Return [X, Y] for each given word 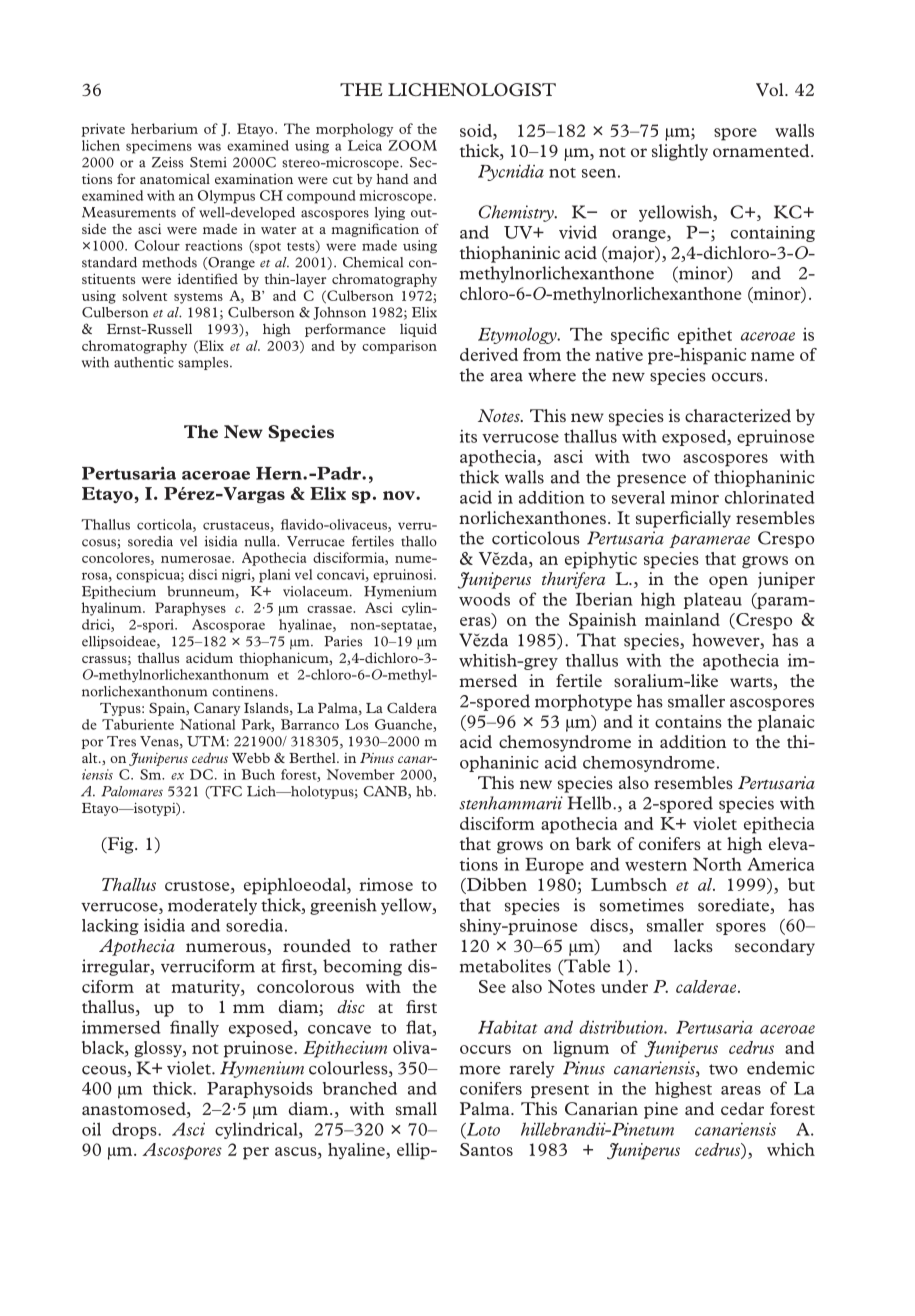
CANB [386, 792]
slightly [680, 152]
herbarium [164, 128]
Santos [486, 1149]
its [468, 436]
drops [135, 1130]
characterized [738, 415]
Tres [121, 741]
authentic [144, 362]
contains [688, 721]
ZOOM [412, 145]
